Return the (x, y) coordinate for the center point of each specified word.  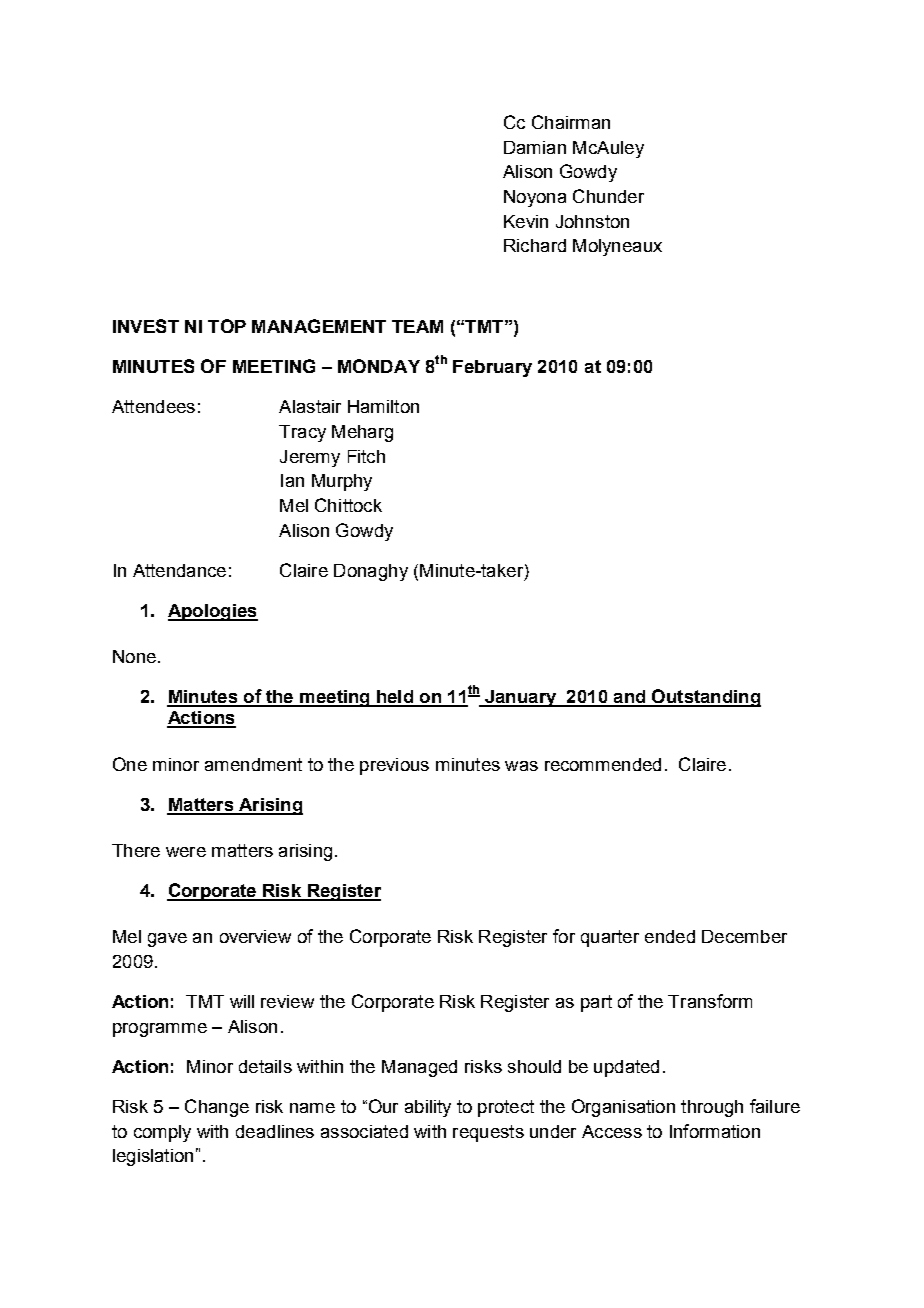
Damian (535, 147)
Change (217, 1108)
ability (428, 1108)
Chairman (571, 122)
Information (715, 1131)
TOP (227, 326)
